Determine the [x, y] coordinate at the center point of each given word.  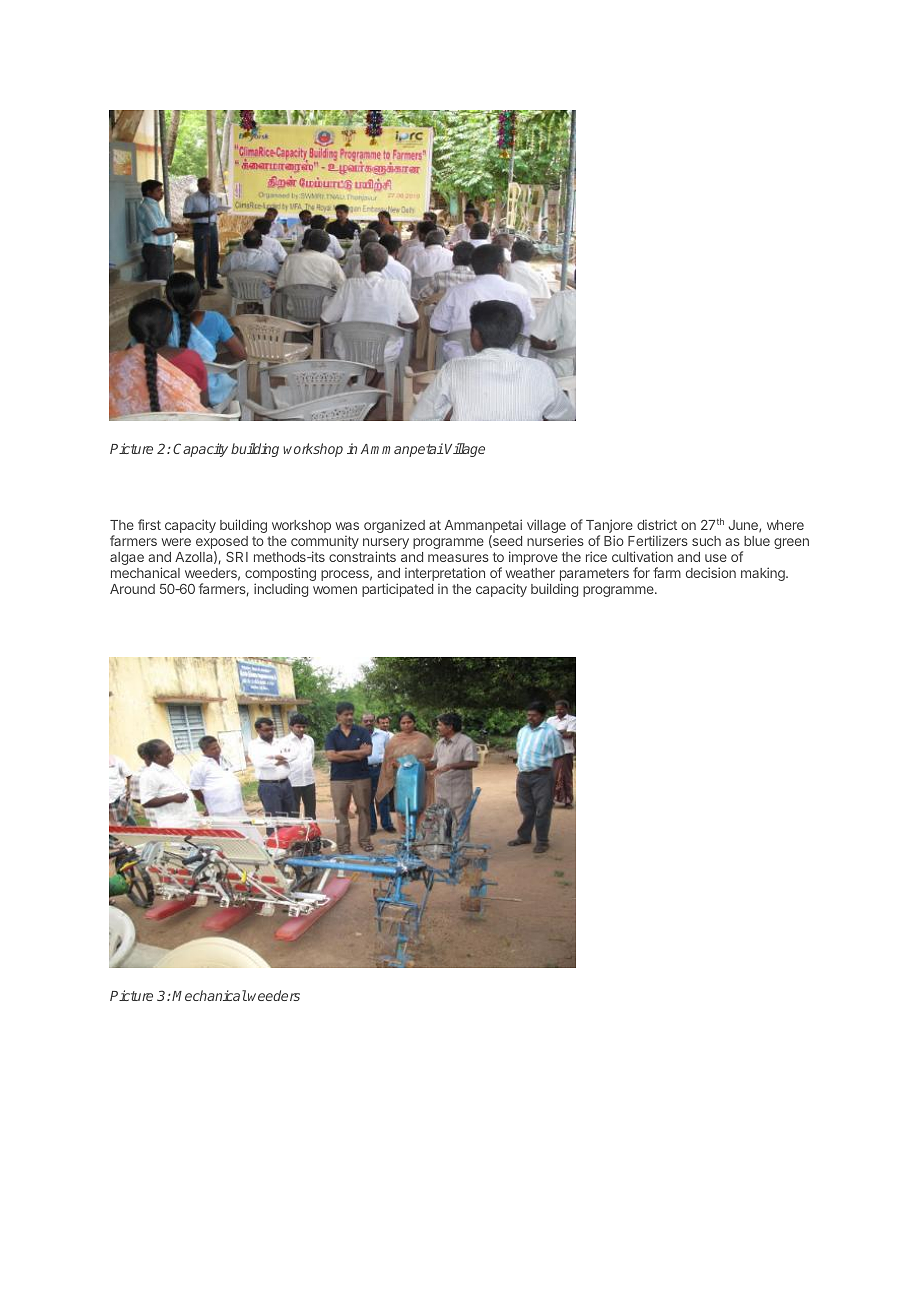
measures [458, 558]
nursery [386, 545]
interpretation [445, 574]
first [149, 524]
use [716, 558]
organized [394, 526]
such [706, 541]
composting [280, 575]
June [744, 526]
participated [397, 590]
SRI [237, 557]
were [176, 542]
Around [132, 589]
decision [711, 572]
